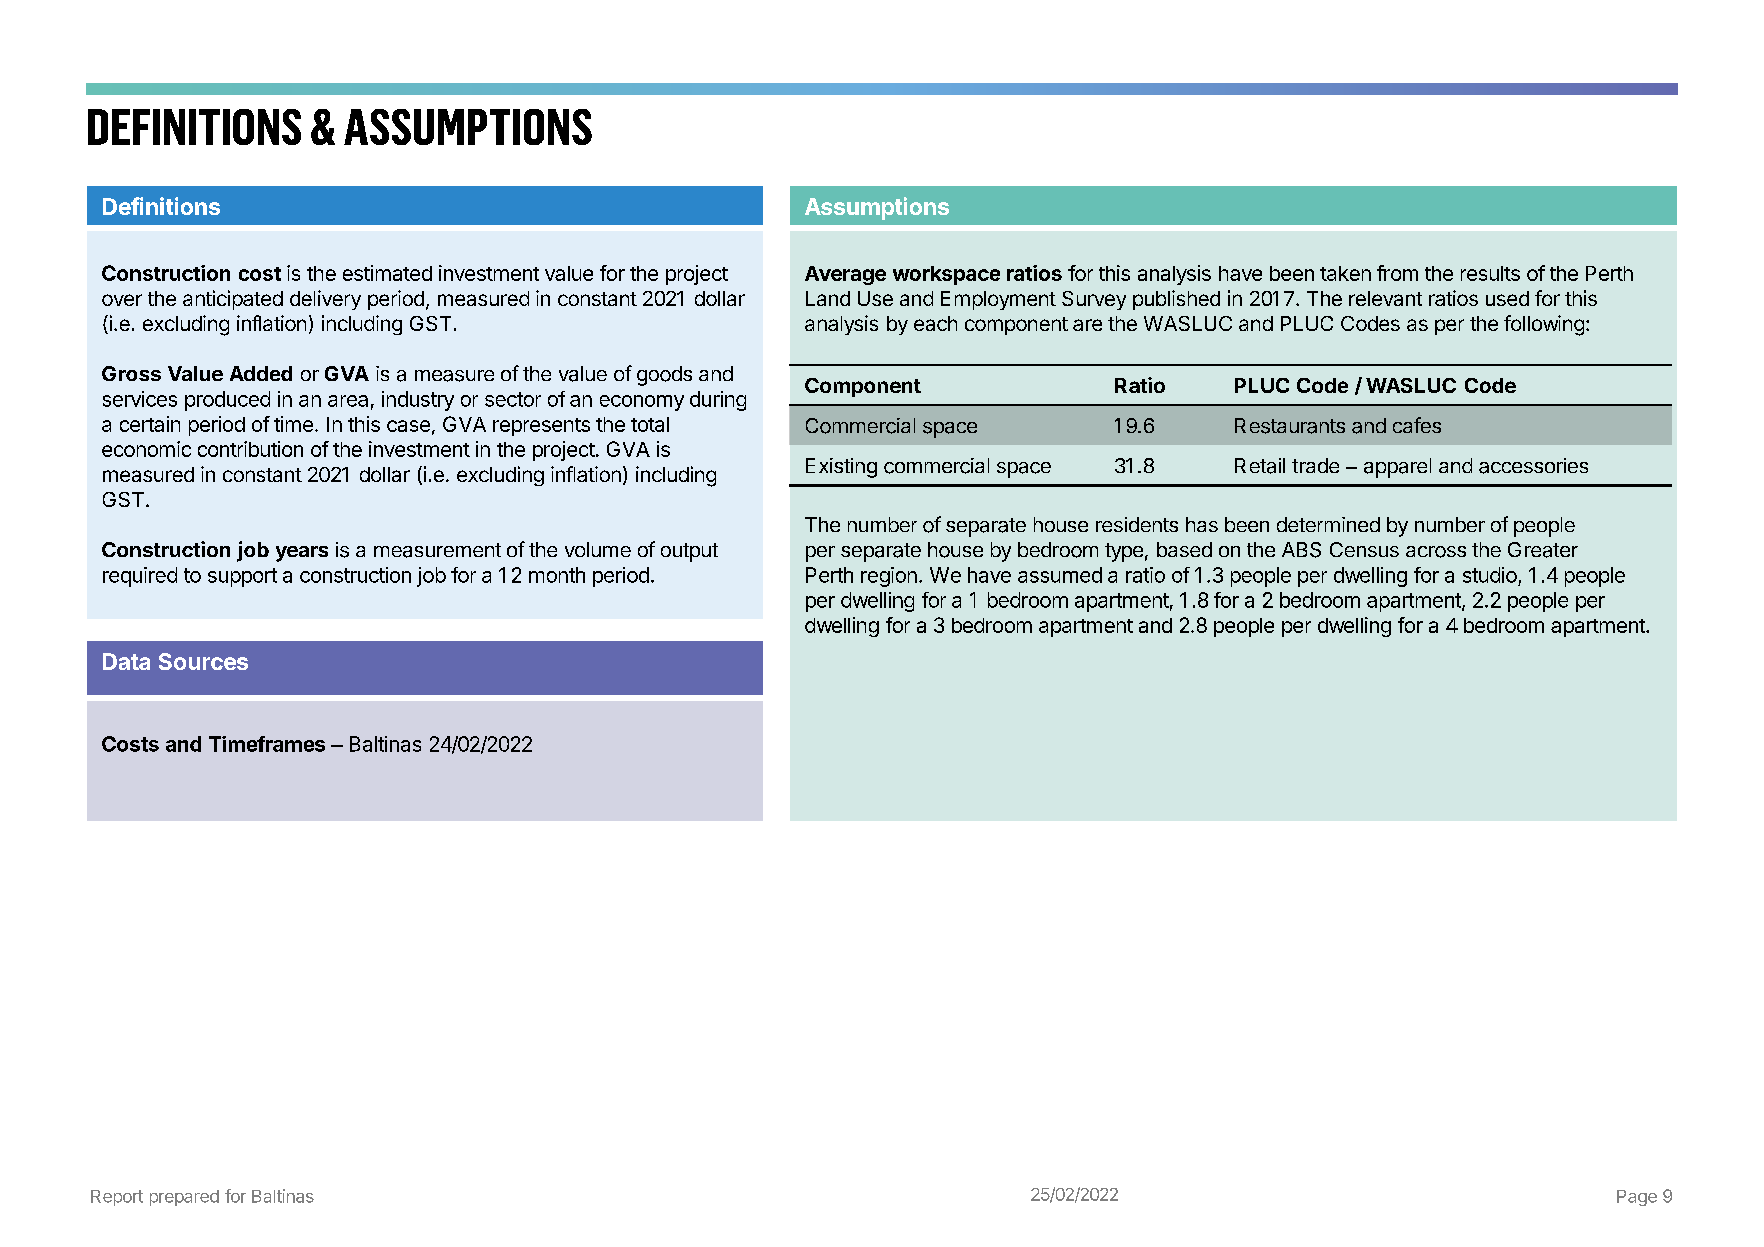 The image size is (1764, 1247). What do you see at coordinates (889, 577) in the screenshot?
I see `region` at bounding box center [889, 577].
